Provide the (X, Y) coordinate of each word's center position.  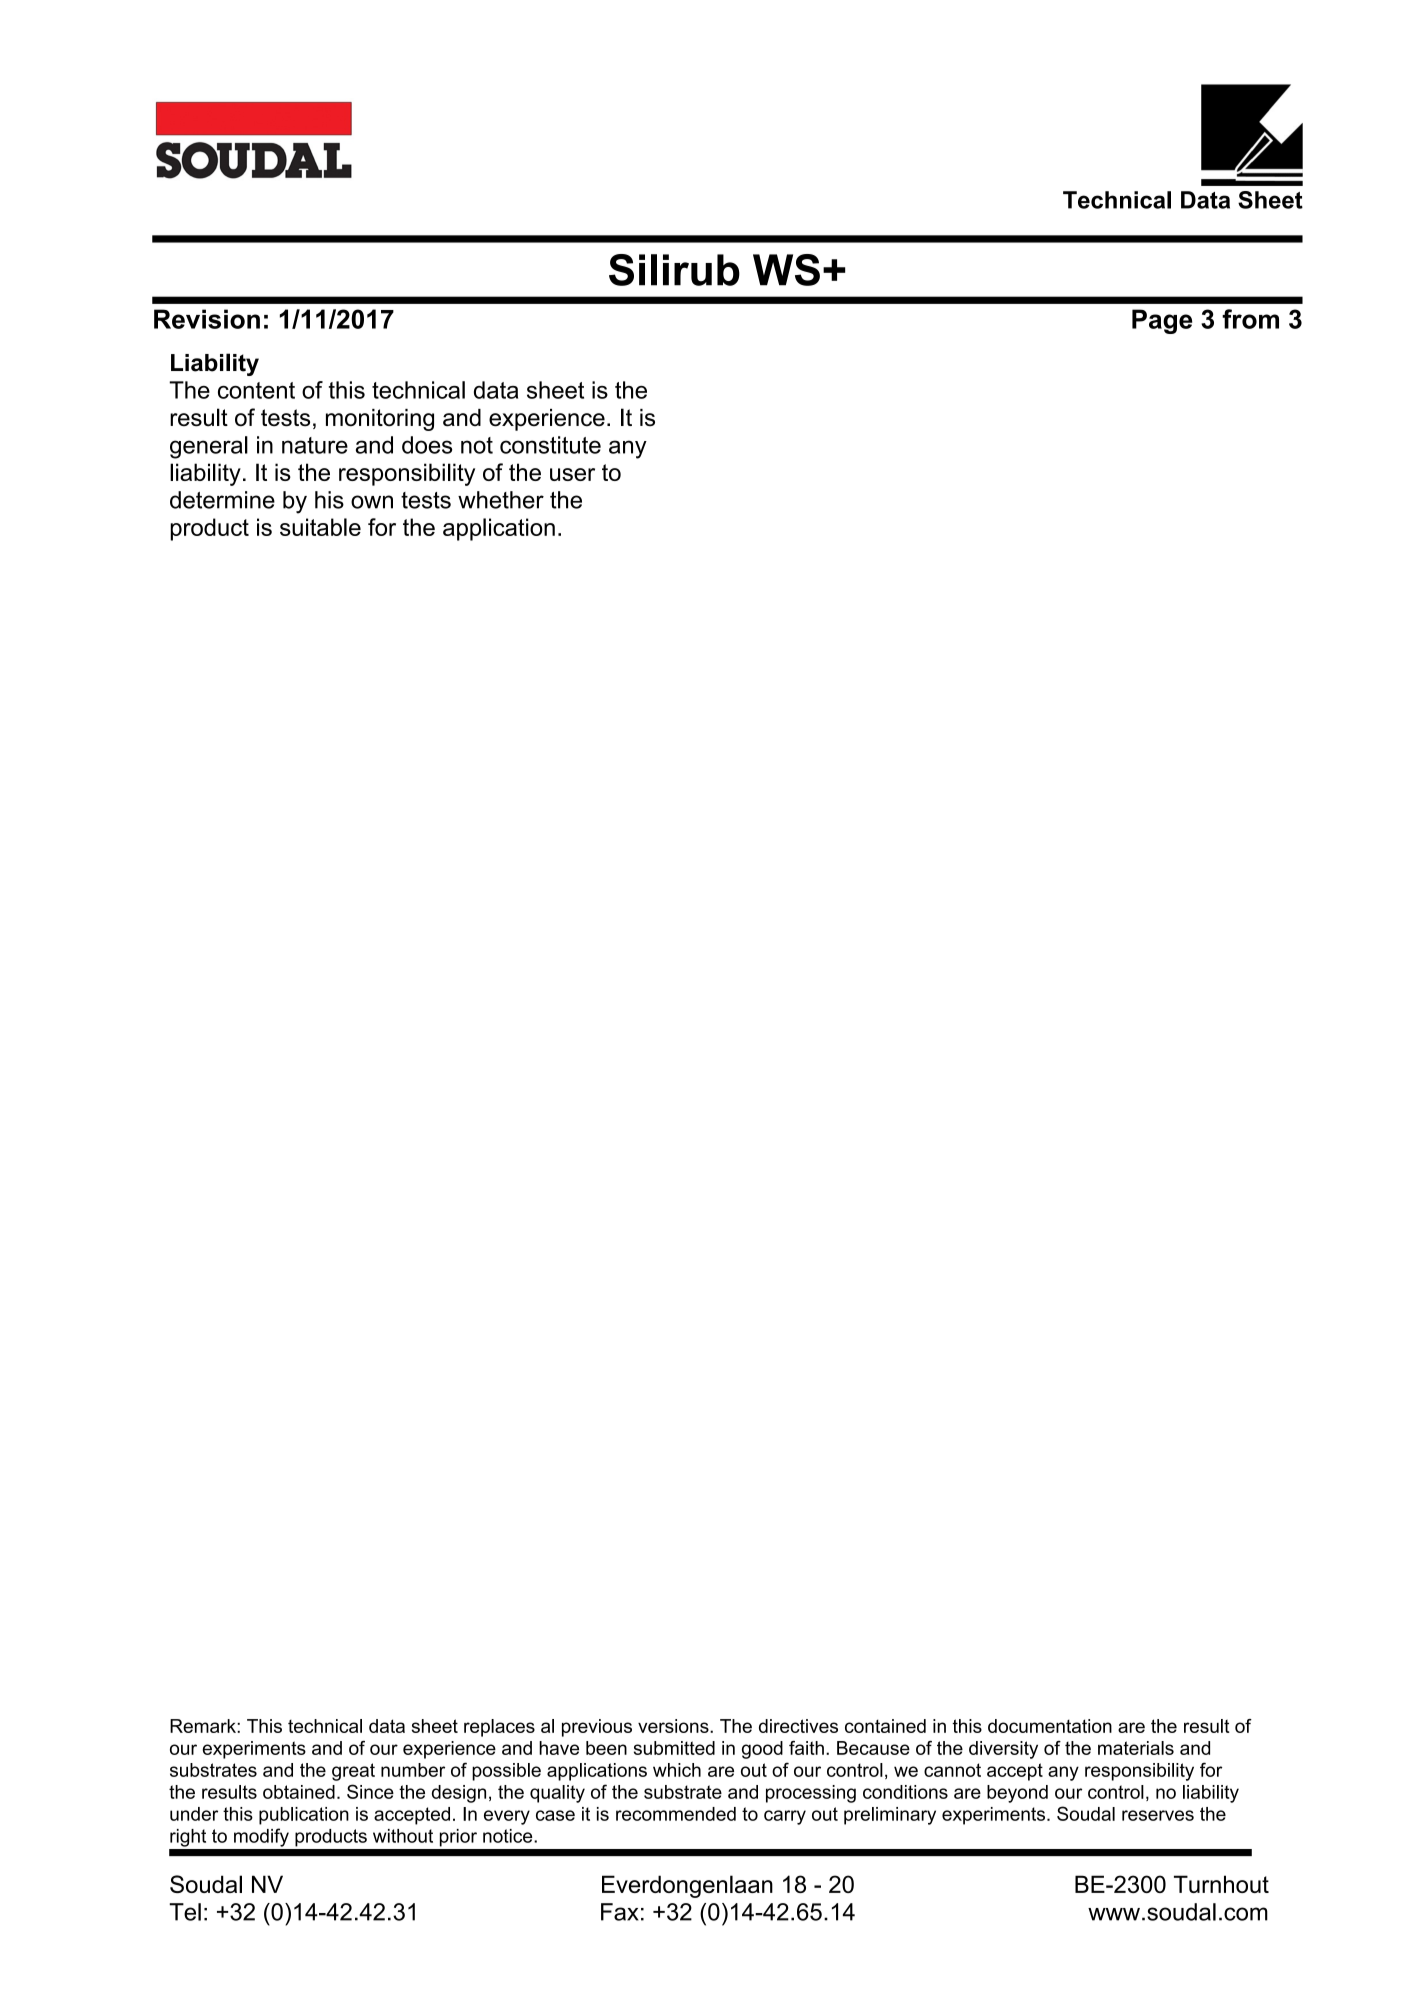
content (256, 390)
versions (674, 1726)
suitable (320, 527)
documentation (1050, 1726)
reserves (1158, 1815)
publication (304, 1816)
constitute (550, 445)
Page (1162, 321)
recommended (676, 1814)
